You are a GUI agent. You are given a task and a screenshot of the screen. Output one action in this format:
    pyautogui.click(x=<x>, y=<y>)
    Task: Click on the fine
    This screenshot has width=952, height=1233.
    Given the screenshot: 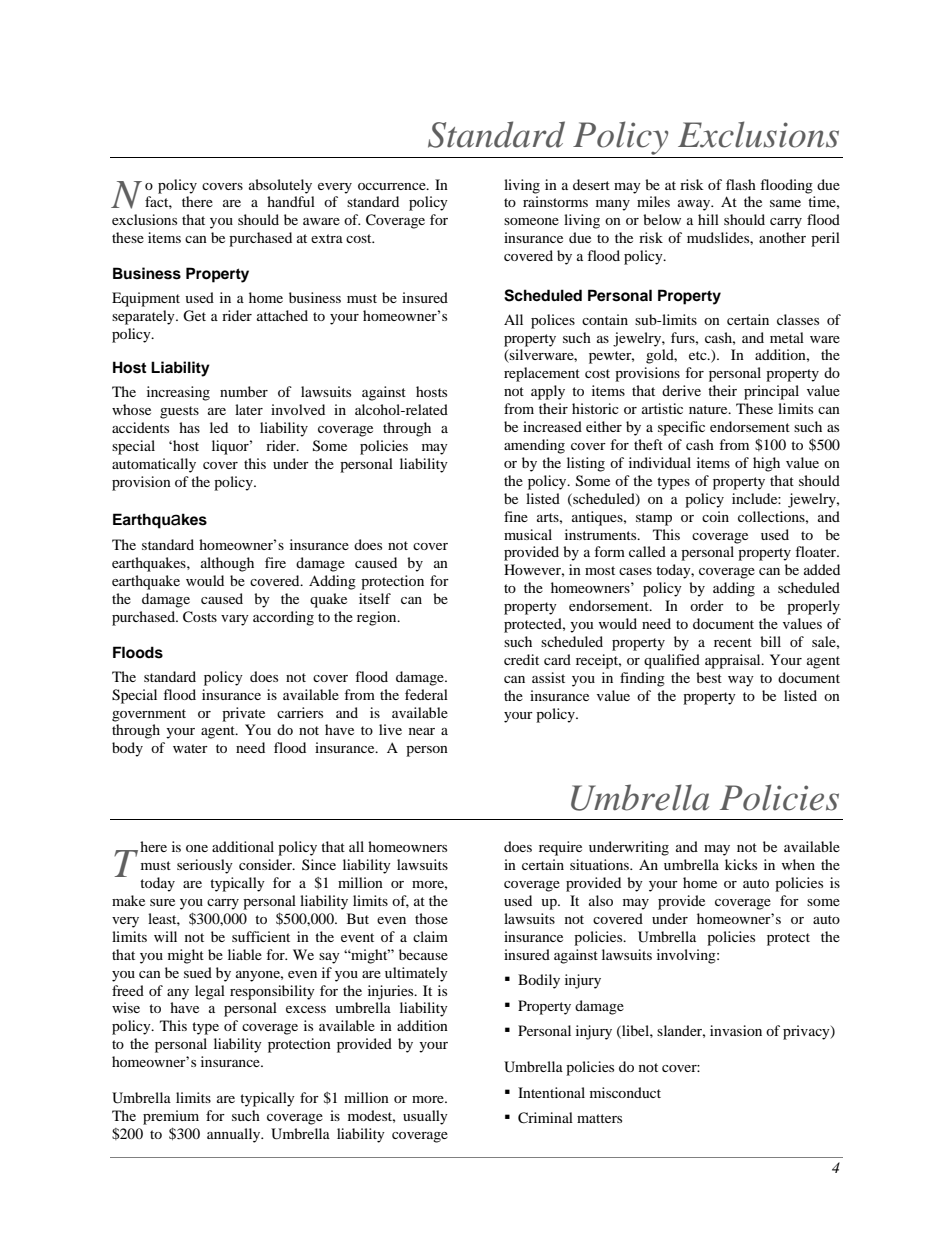 What is the action you would take?
    pyautogui.click(x=516, y=516)
